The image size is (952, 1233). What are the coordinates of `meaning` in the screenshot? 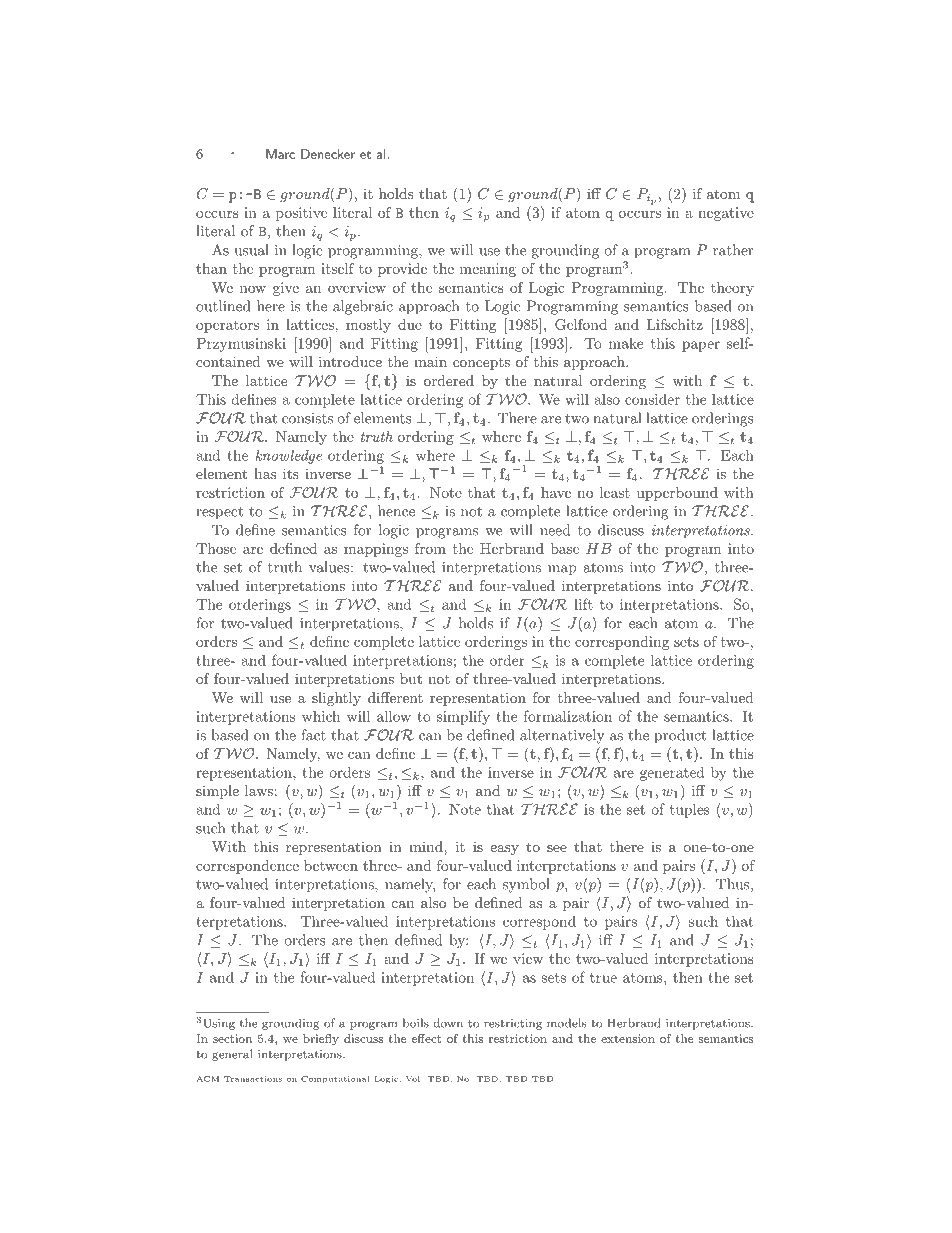 It's located at (488, 270).
